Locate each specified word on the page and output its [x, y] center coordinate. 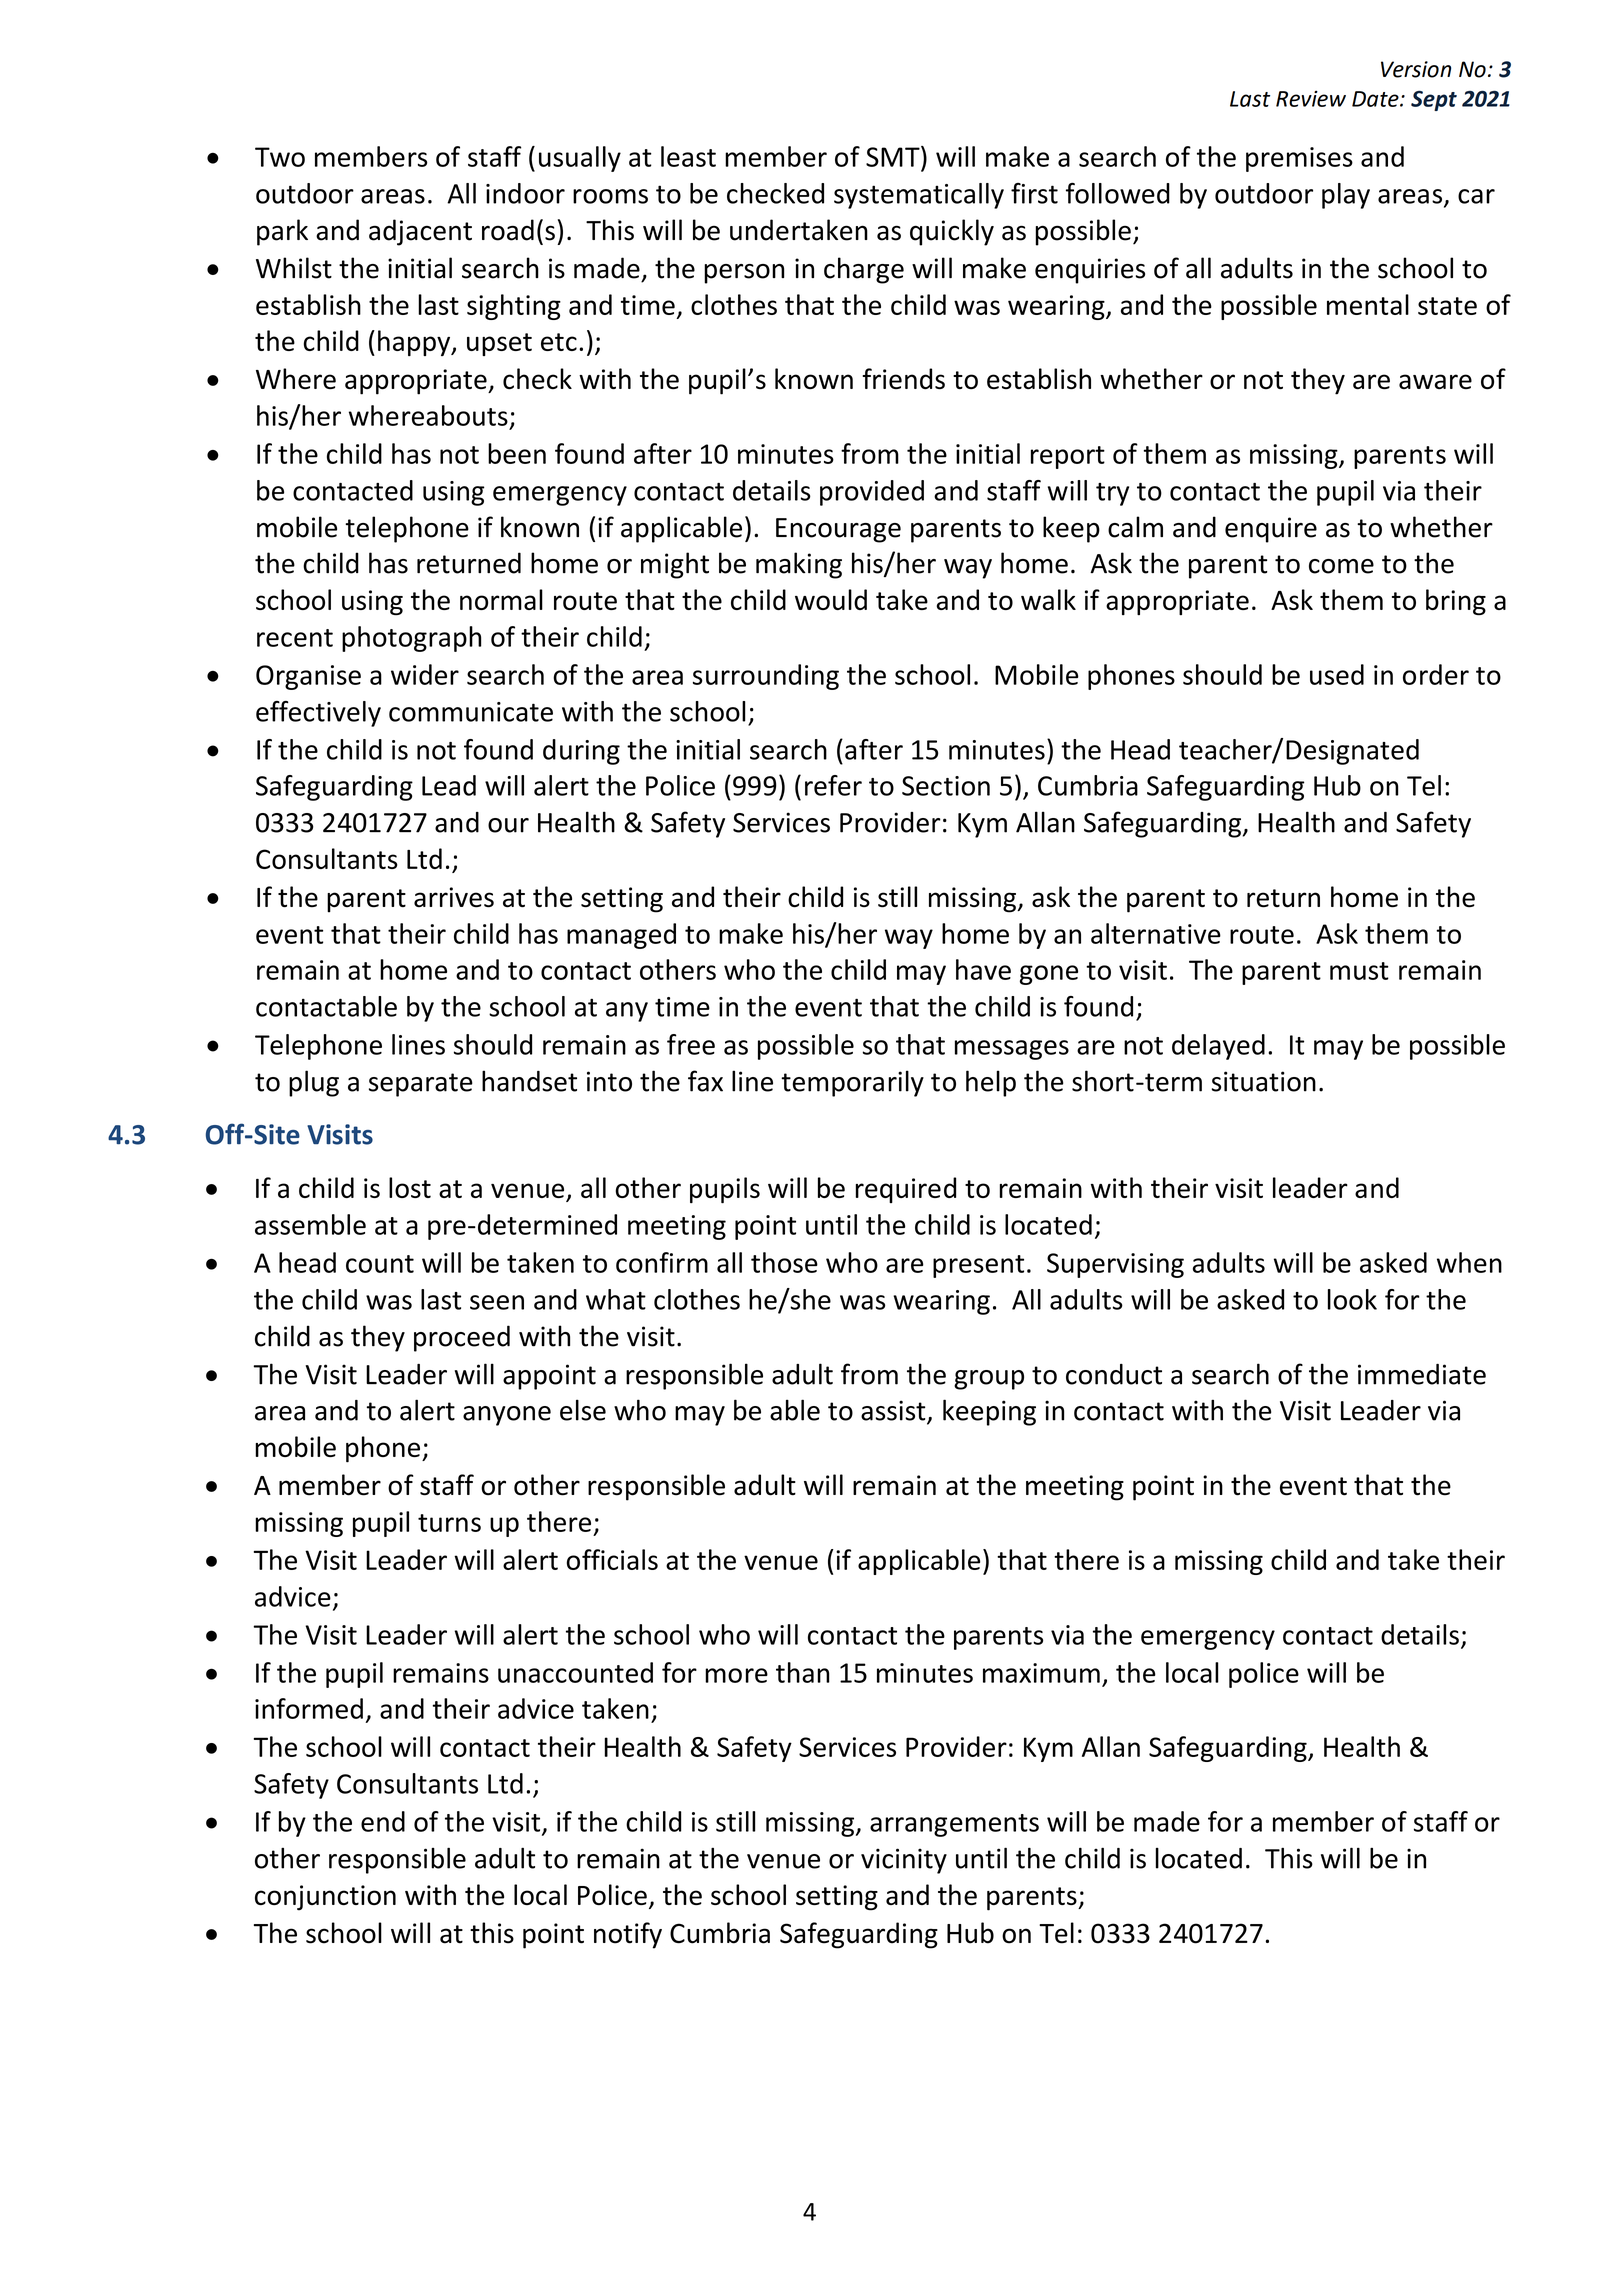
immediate [1422, 1374]
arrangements [954, 1825]
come [1341, 566]
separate [421, 1085]
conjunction [325, 1898]
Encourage [838, 530]
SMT [894, 156]
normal [501, 599]
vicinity [904, 1861]
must [1359, 971]
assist [894, 1411]
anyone [507, 1416]
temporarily [852, 1083]
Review [1311, 99]
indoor [525, 193]
